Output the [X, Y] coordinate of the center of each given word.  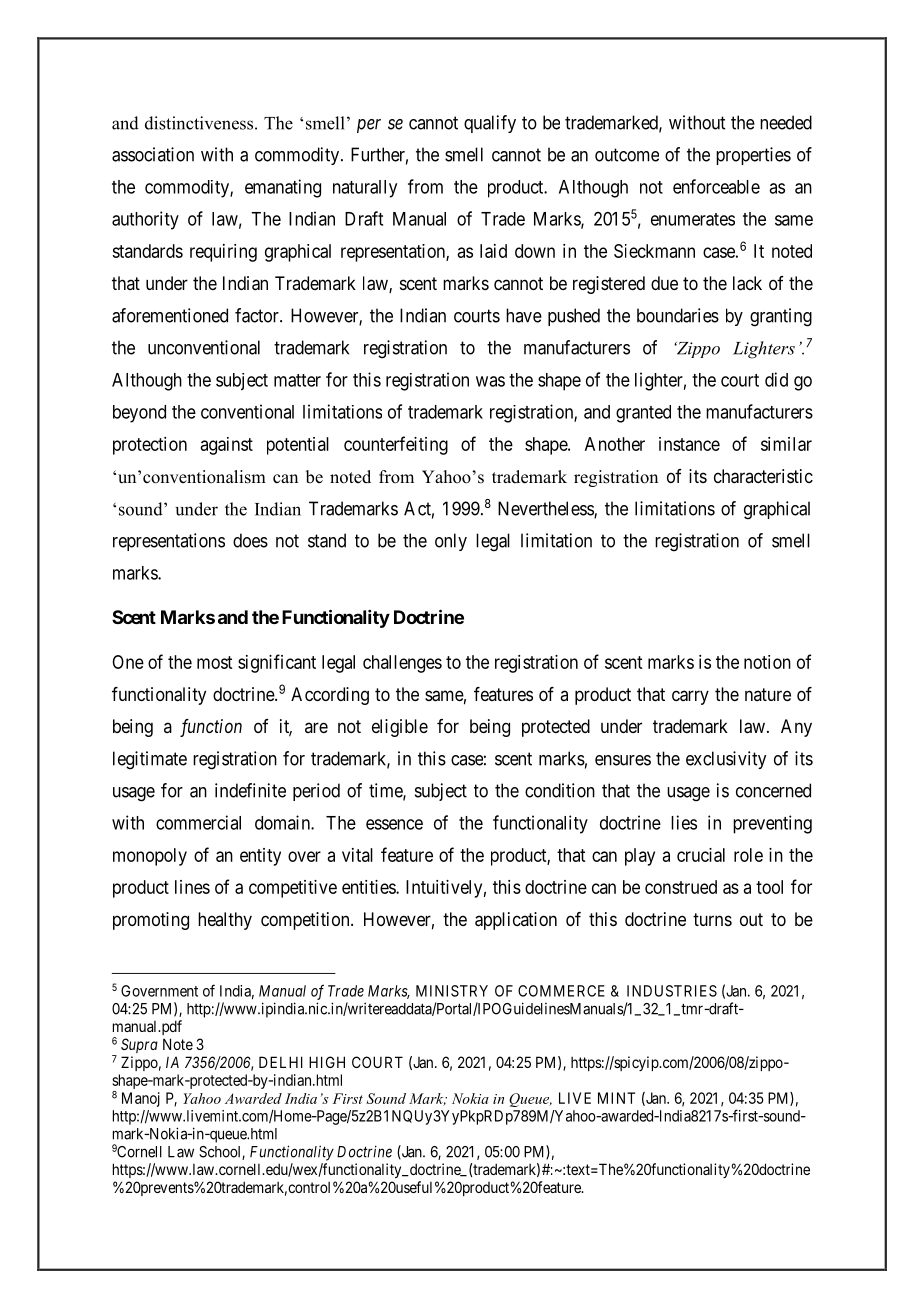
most [214, 662]
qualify [490, 124]
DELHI [281, 1062]
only [451, 542]
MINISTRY [452, 991]
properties [753, 156]
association [153, 154]
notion [767, 662]
